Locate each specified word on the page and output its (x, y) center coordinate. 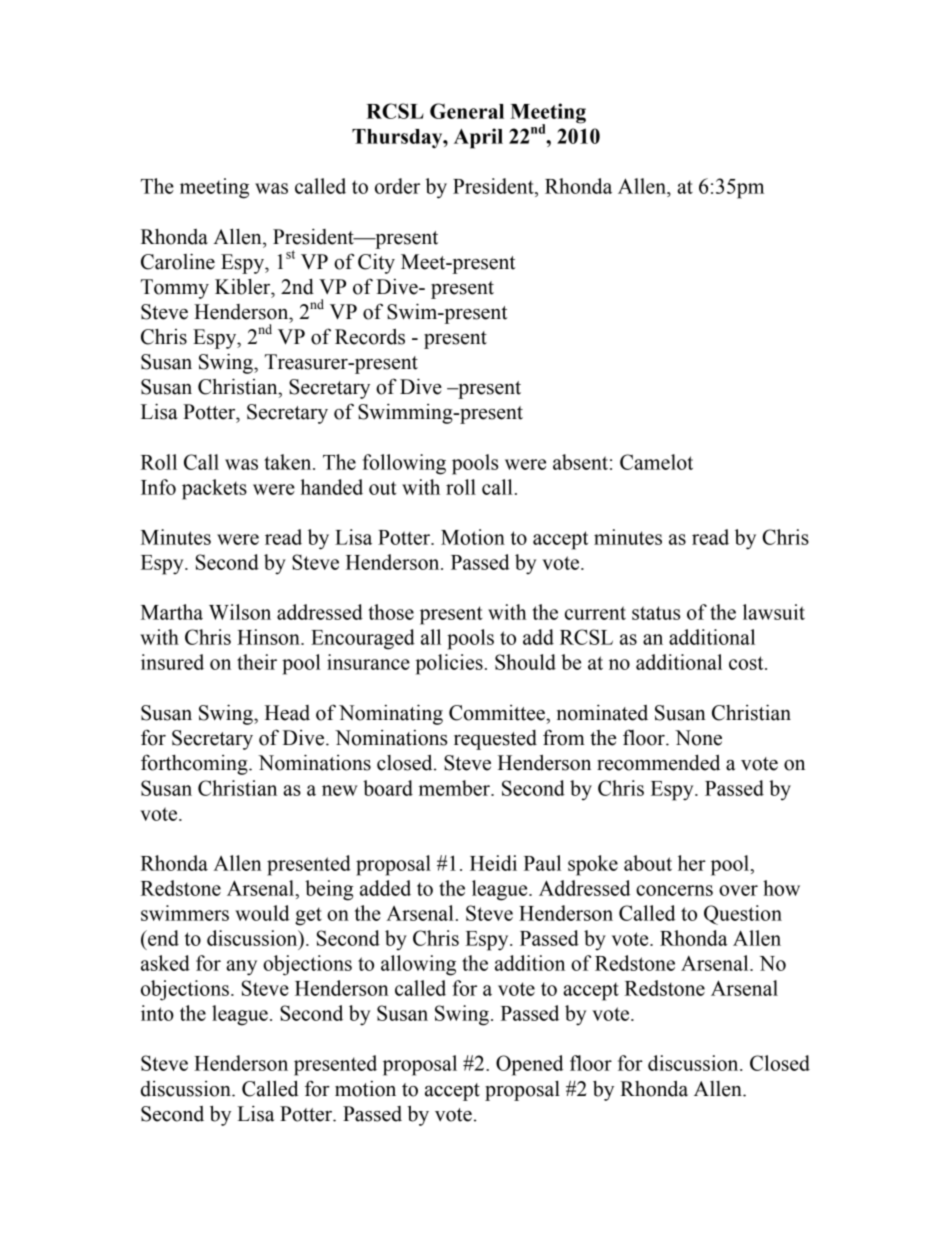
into (157, 1013)
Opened (530, 1065)
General (467, 111)
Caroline (178, 261)
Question (743, 915)
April (478, 138)
